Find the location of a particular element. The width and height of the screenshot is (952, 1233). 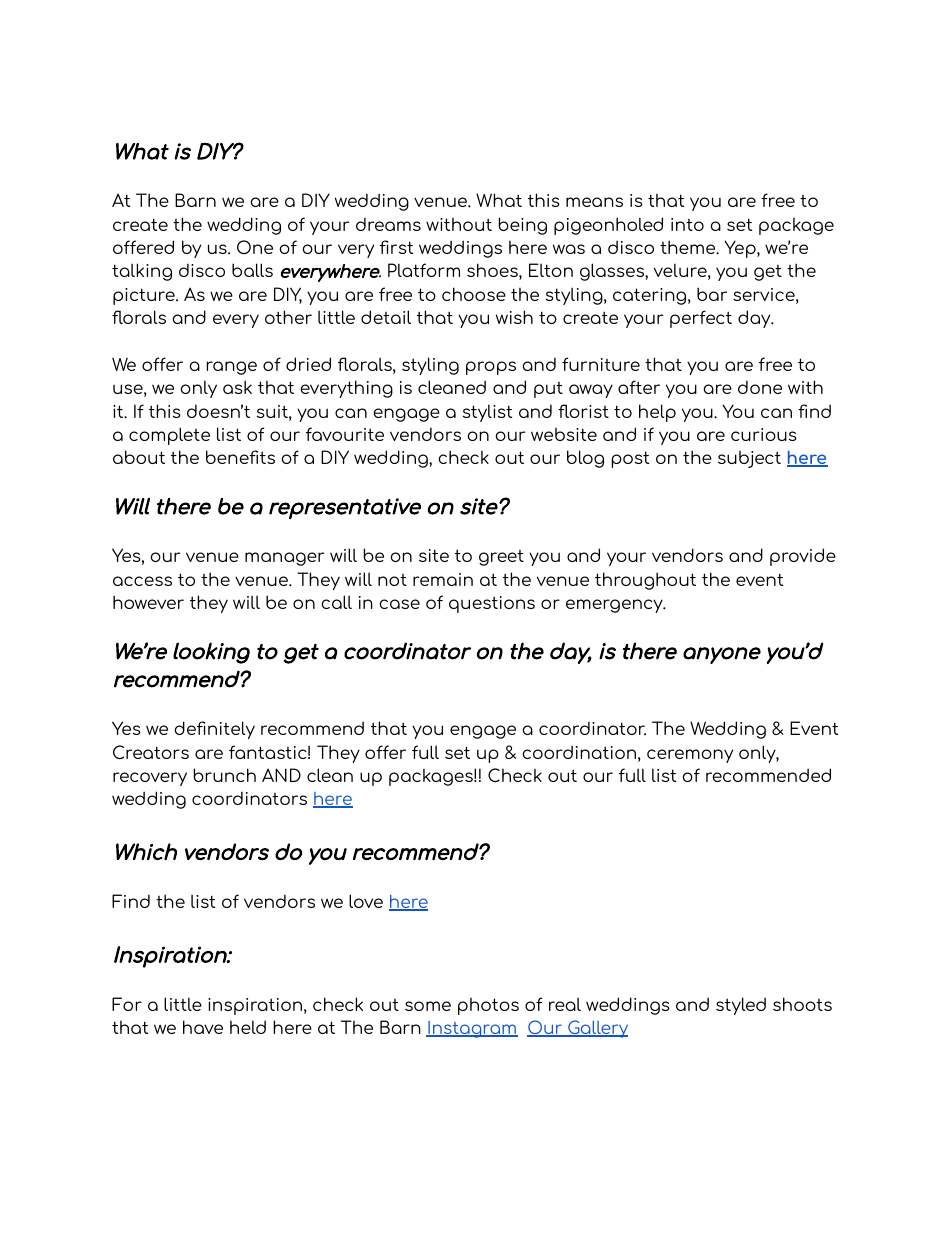

balls is located at coordinates (252, 270).
